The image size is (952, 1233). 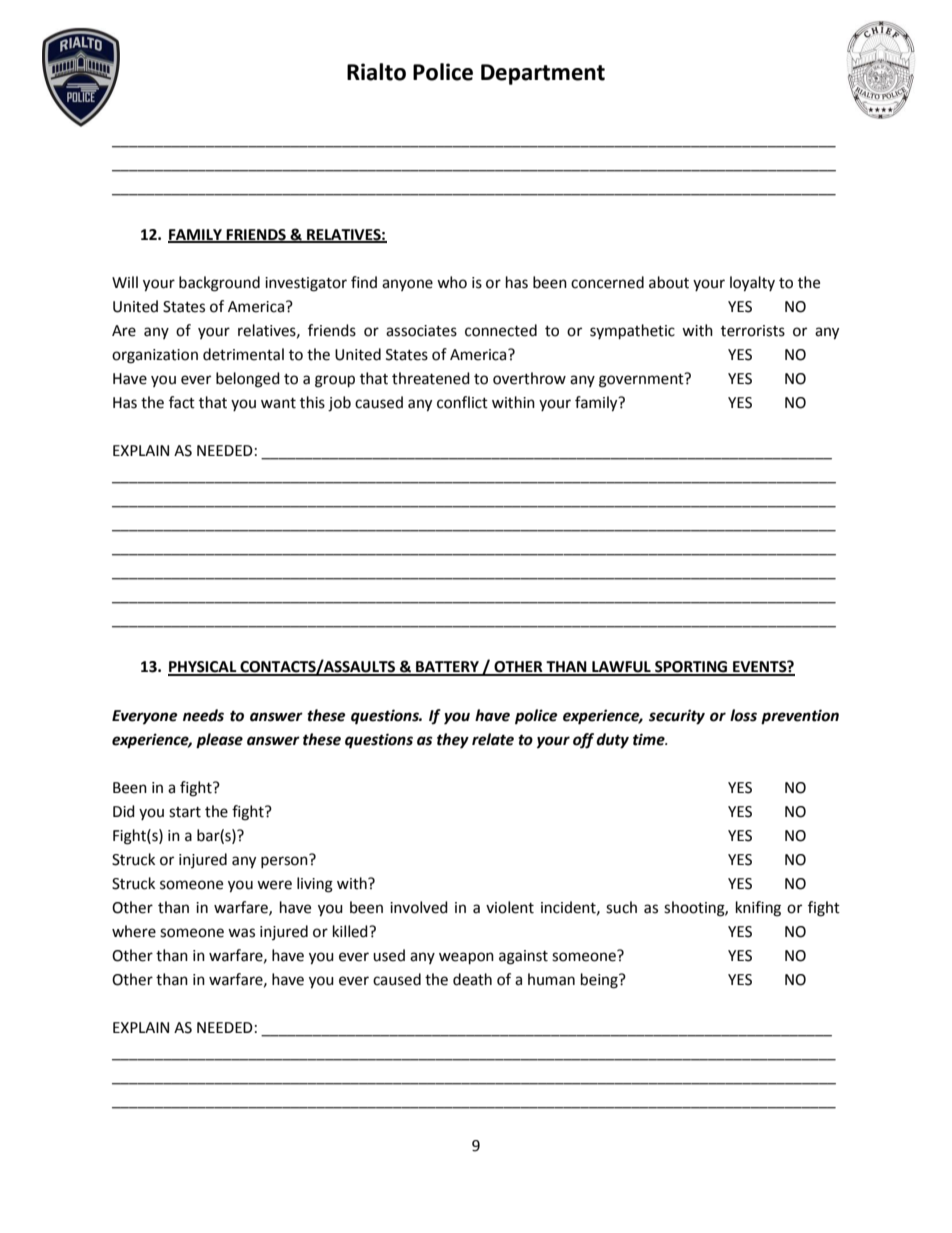 I want to click on conflict, so click(x=462, y=402).
